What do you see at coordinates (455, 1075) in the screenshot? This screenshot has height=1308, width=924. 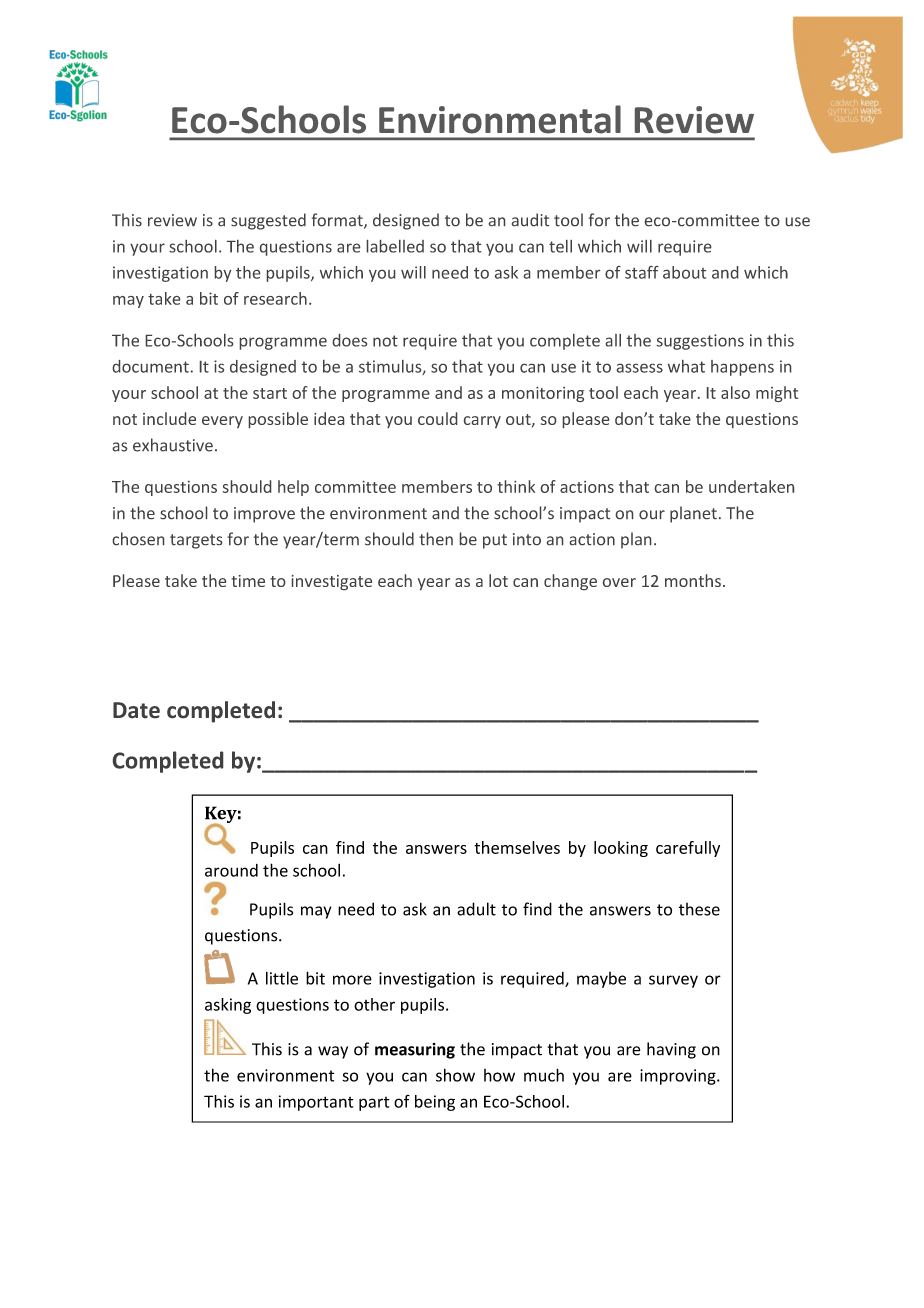 I see `show` at bounding box center [455, 1075].
